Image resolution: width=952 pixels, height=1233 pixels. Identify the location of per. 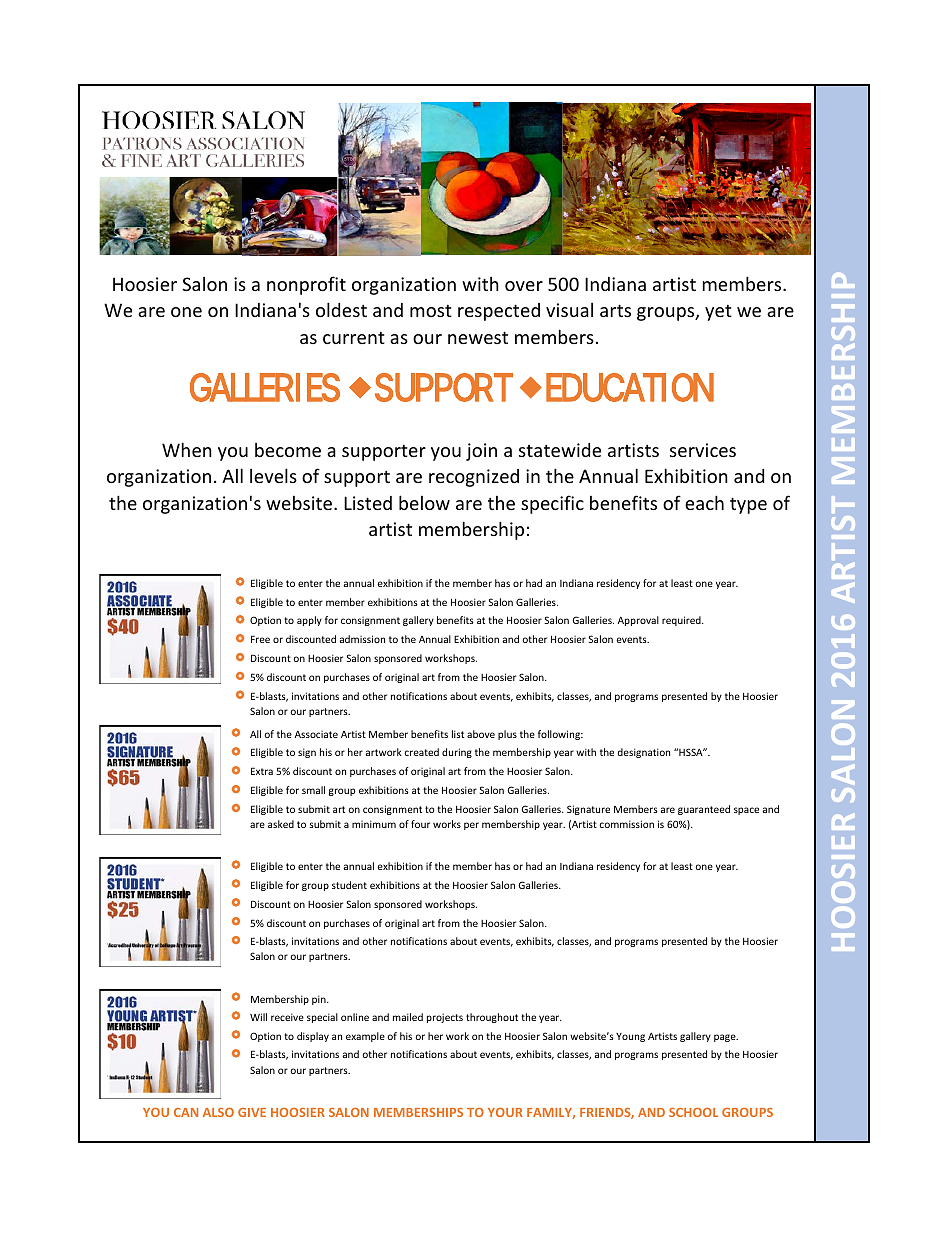
(471, 826).
